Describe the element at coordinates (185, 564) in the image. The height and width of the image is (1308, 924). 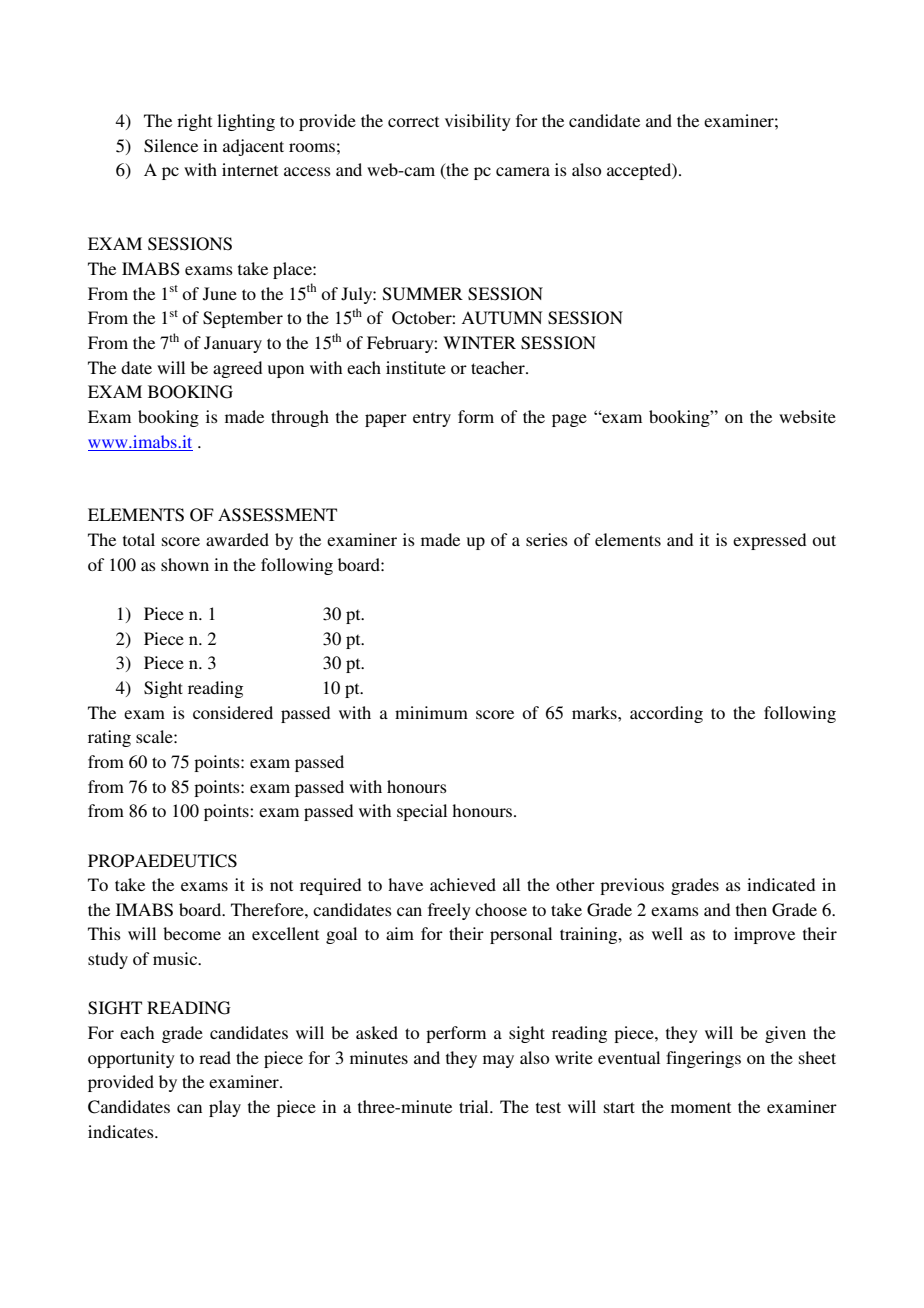
I see `shown` at that location.
